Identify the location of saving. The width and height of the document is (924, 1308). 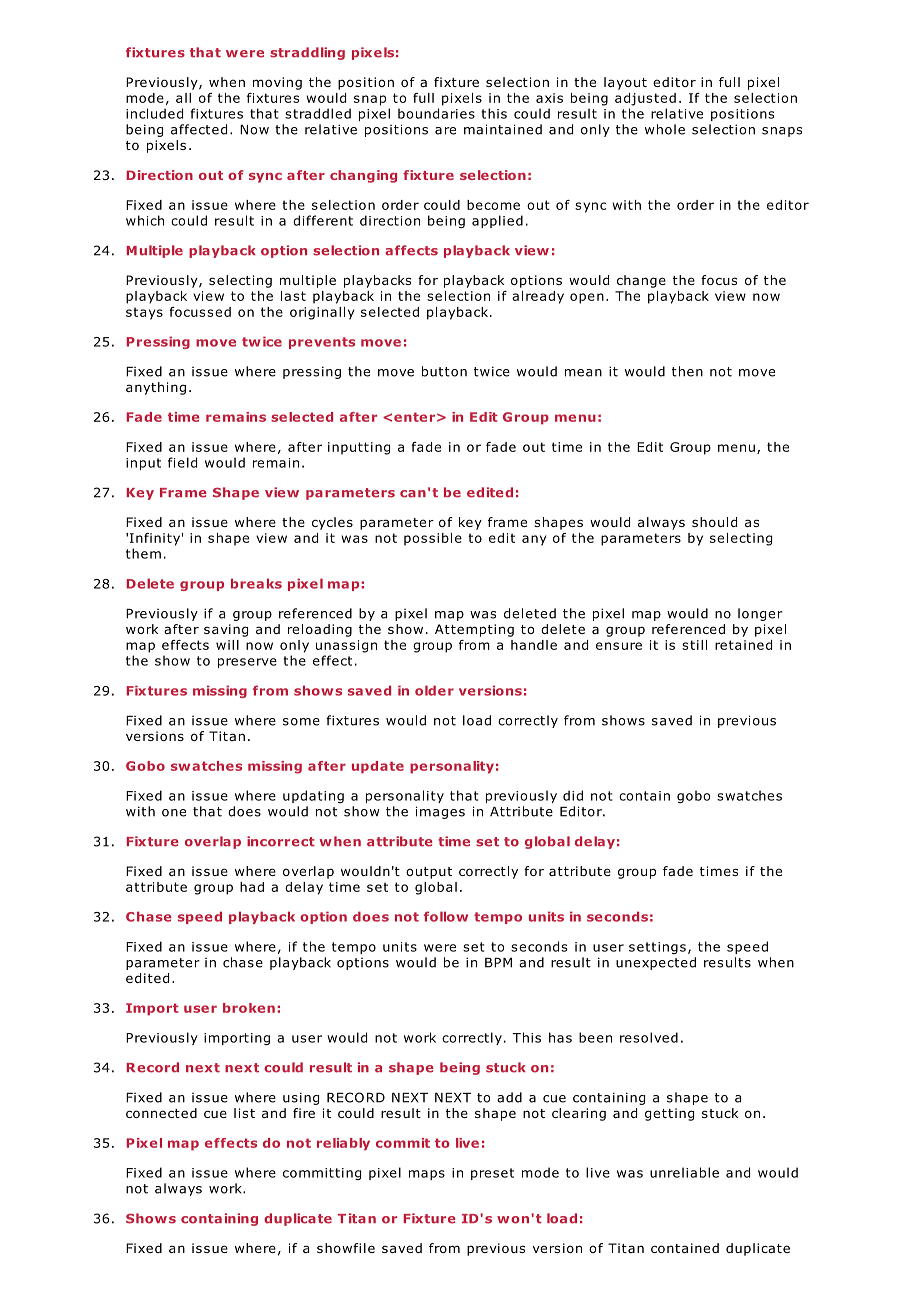
(226, 630).
